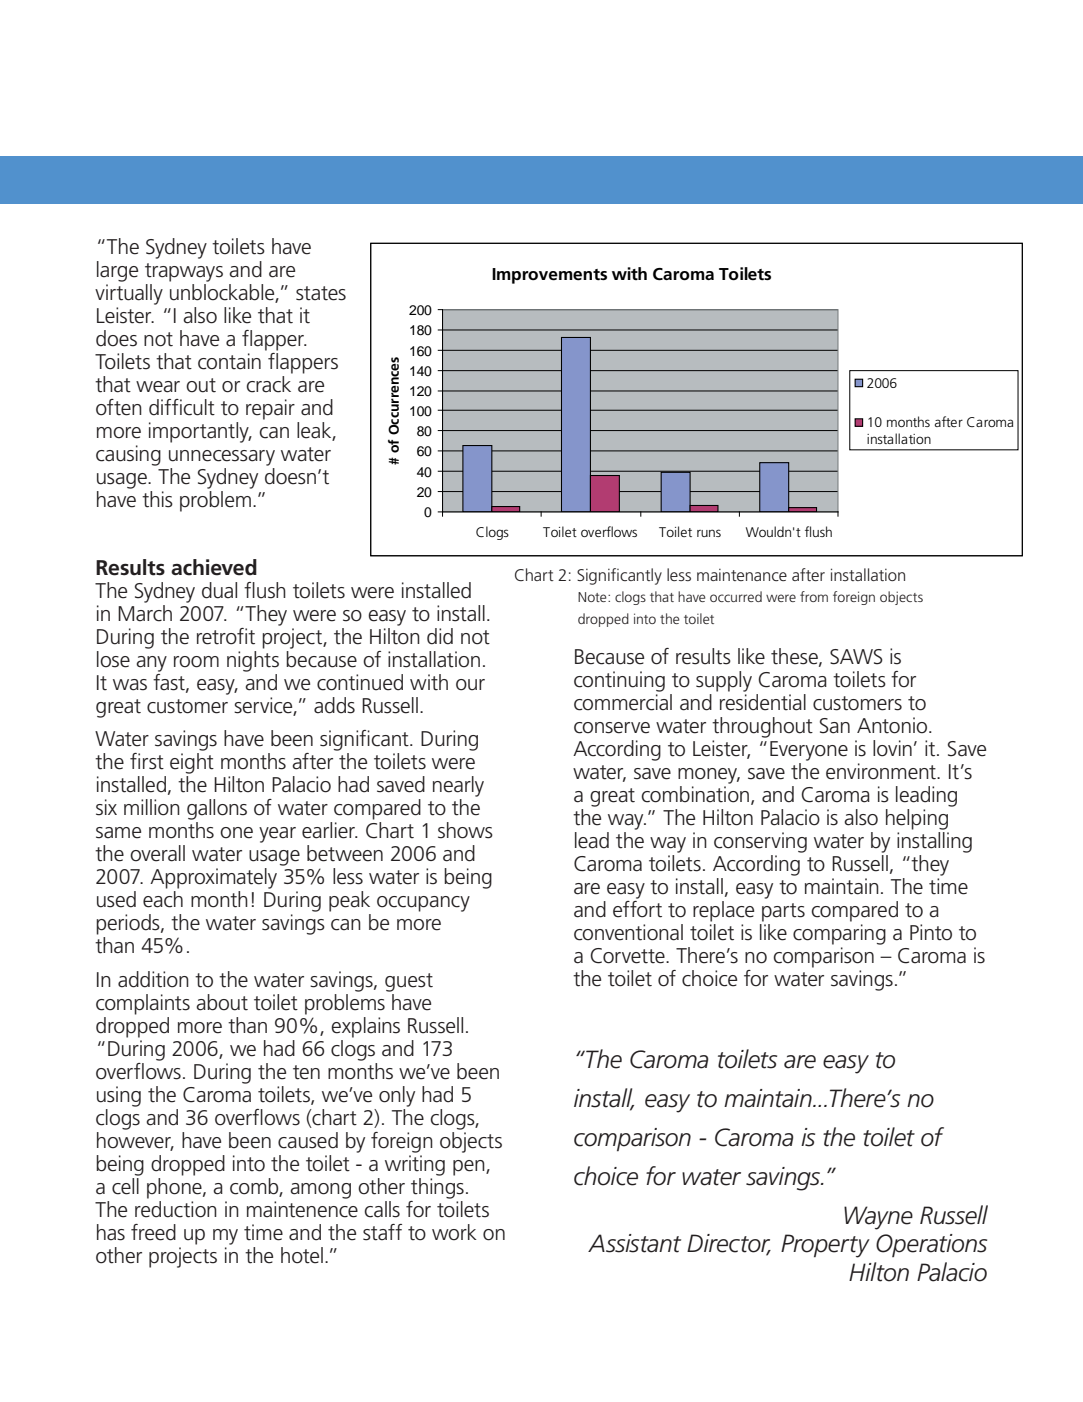  What do you see at coordinates (825, 1246) in the page?
I see `Property` at bounding box center [825, 1246].
